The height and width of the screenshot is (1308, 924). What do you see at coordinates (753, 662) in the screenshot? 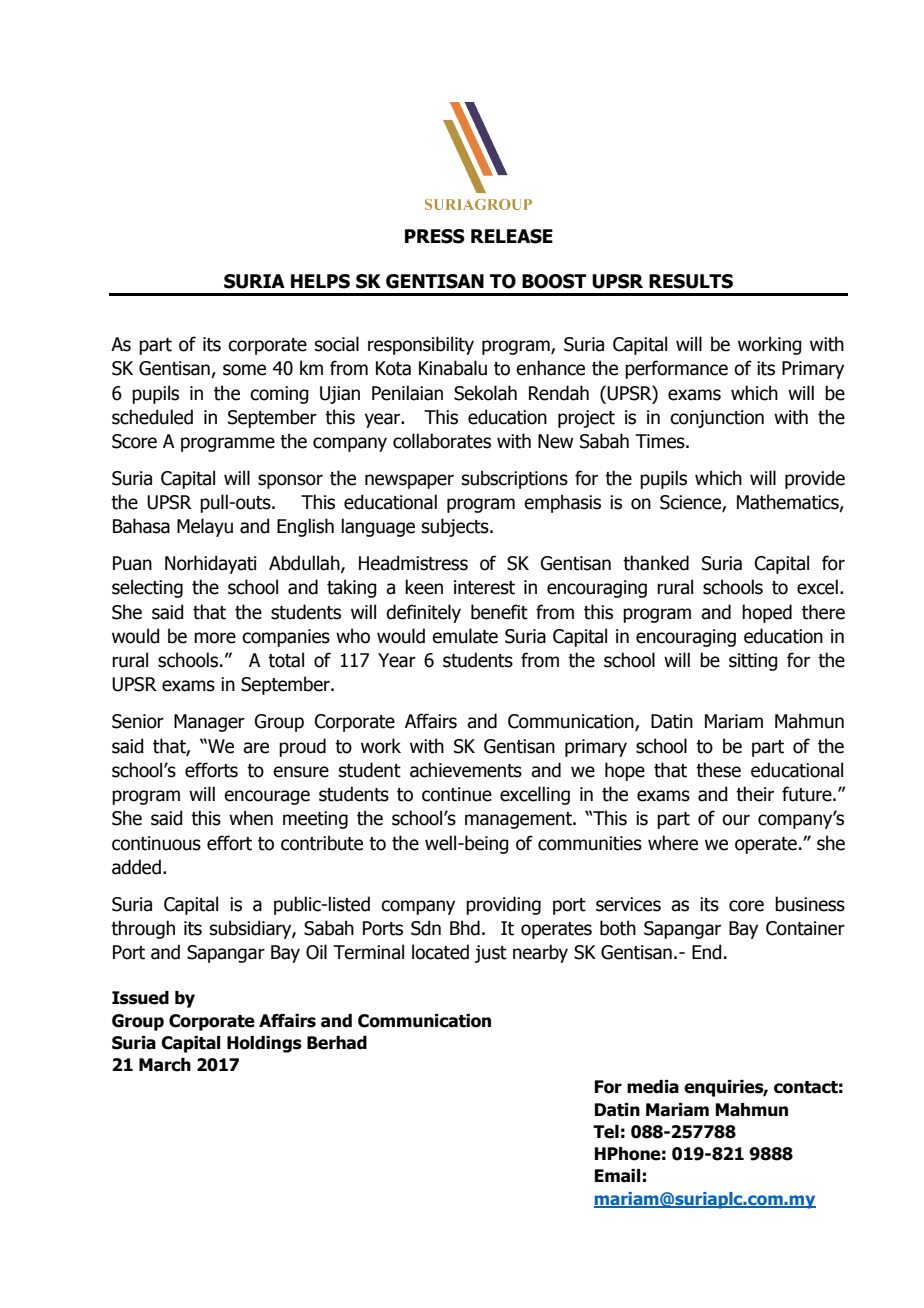
I see `sitting` at bounding box center [753, 662].
